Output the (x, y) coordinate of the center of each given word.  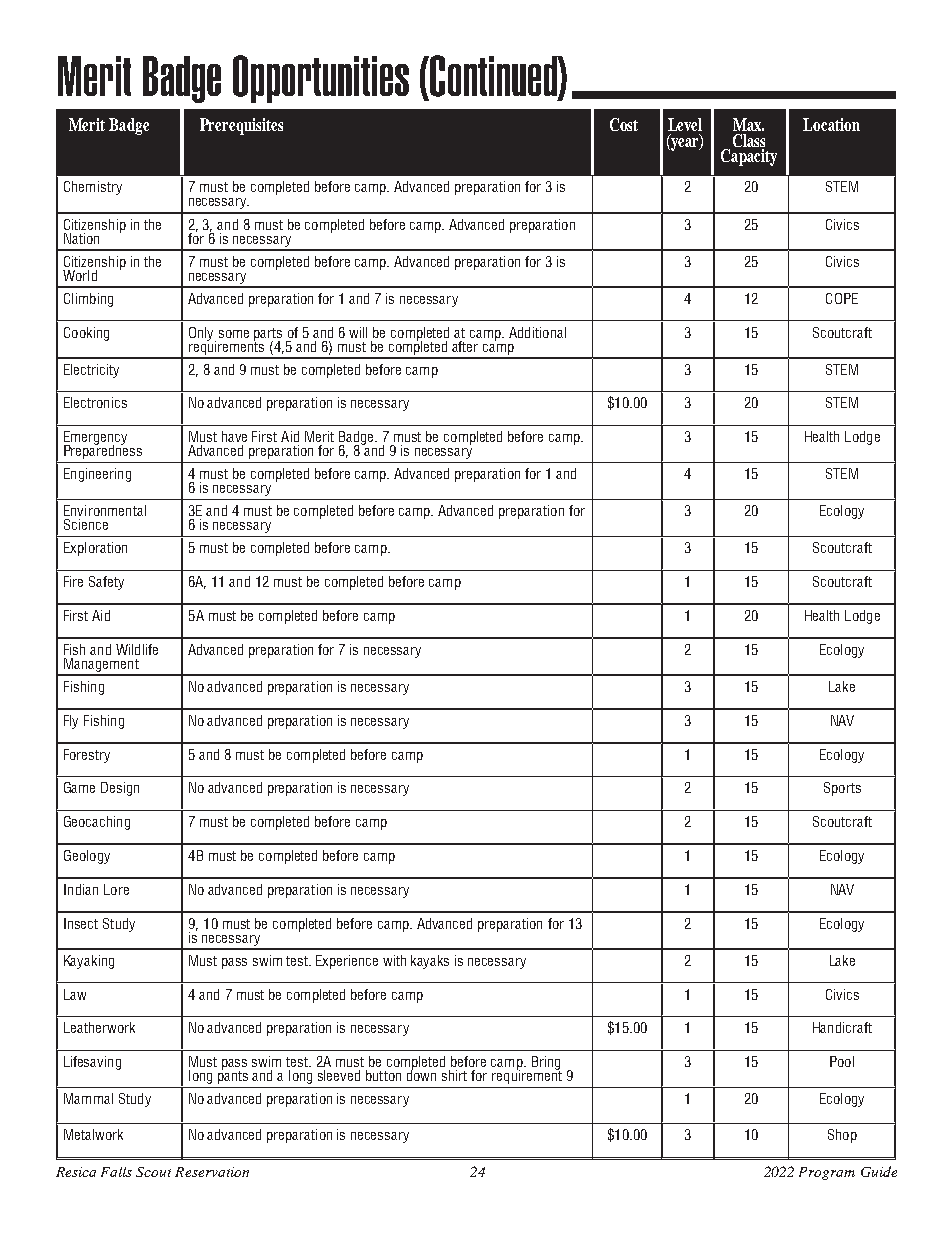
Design (120, 789)
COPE (842, 298)
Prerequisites (241, 126)
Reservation (212, 1172)
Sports (842, 789)
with (394, 960)
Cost (624, 124)
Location (831, 124)
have (234, 436)
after (465, 346)
